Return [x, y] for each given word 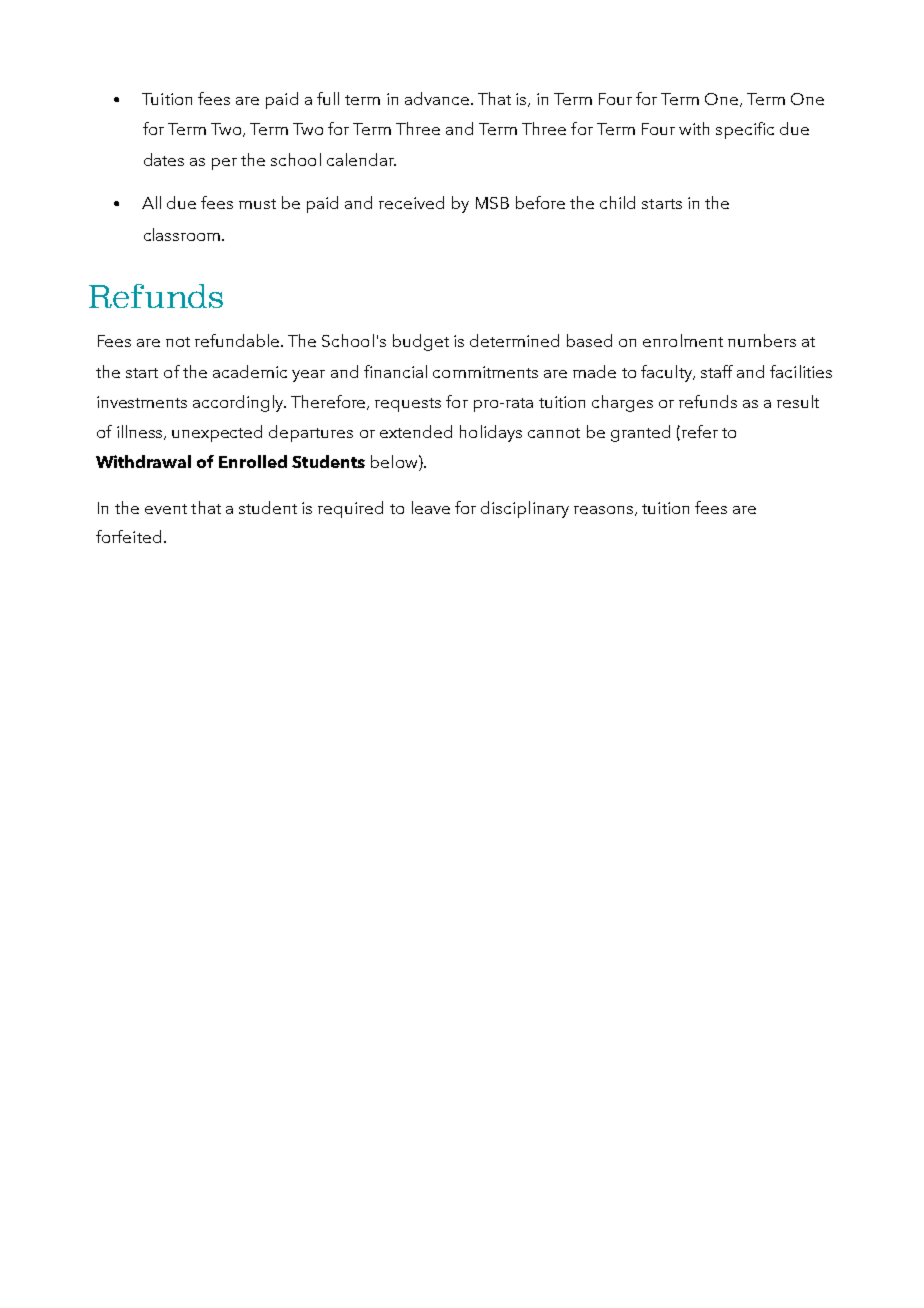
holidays [491, 433]
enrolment [683, 340]
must [257, 204]
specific [745, 130]
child [617, 202]
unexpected [217, 433]
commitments [485, 372]
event [166, 509]
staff [717, 371]
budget [421, 342]
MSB [492, 203]
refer [700, 431]
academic [250, 371]
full [328, 98]
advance [437, 98]
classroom [182, 234]
